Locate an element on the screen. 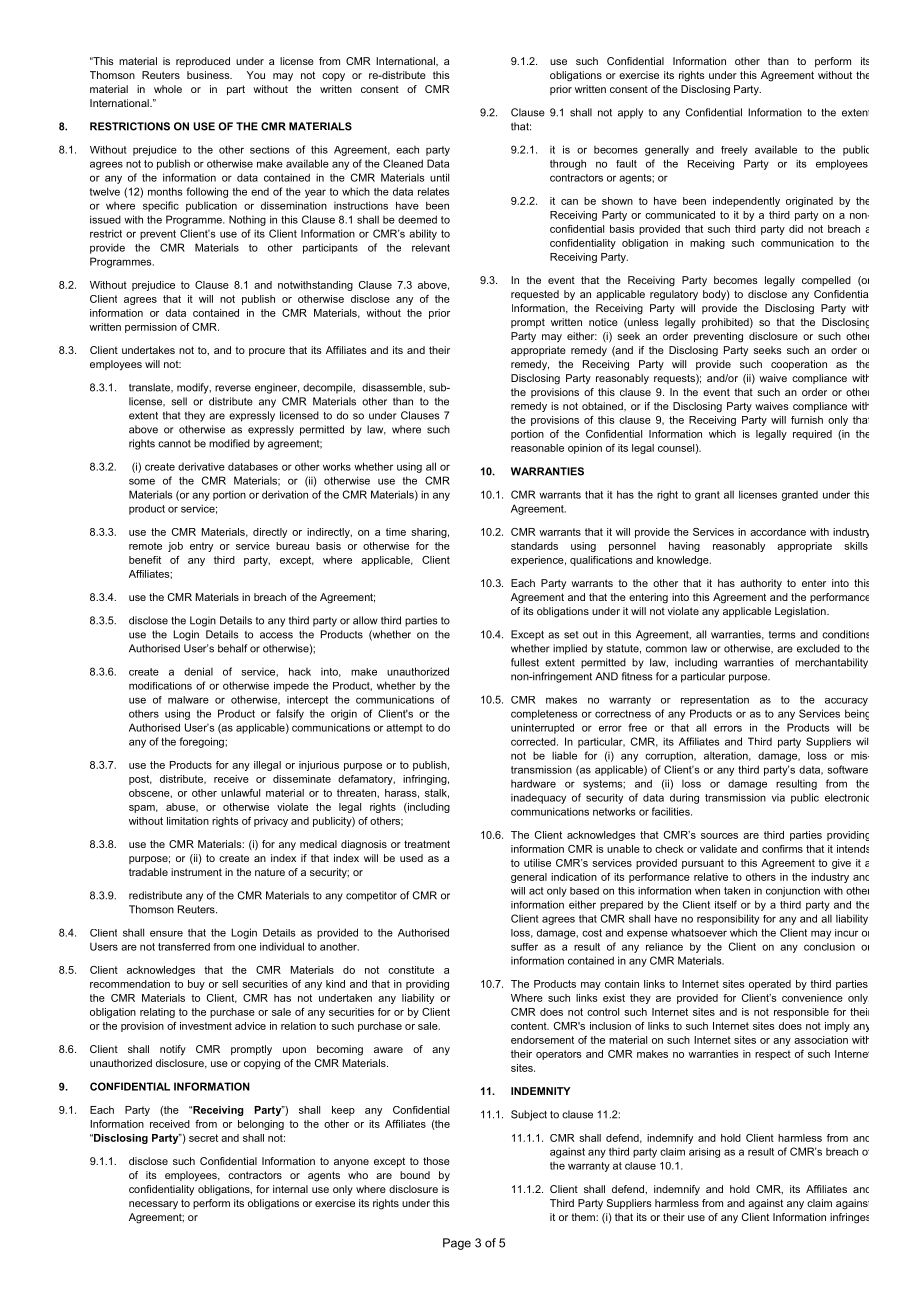  denial is located at coordinates (198, 671).
